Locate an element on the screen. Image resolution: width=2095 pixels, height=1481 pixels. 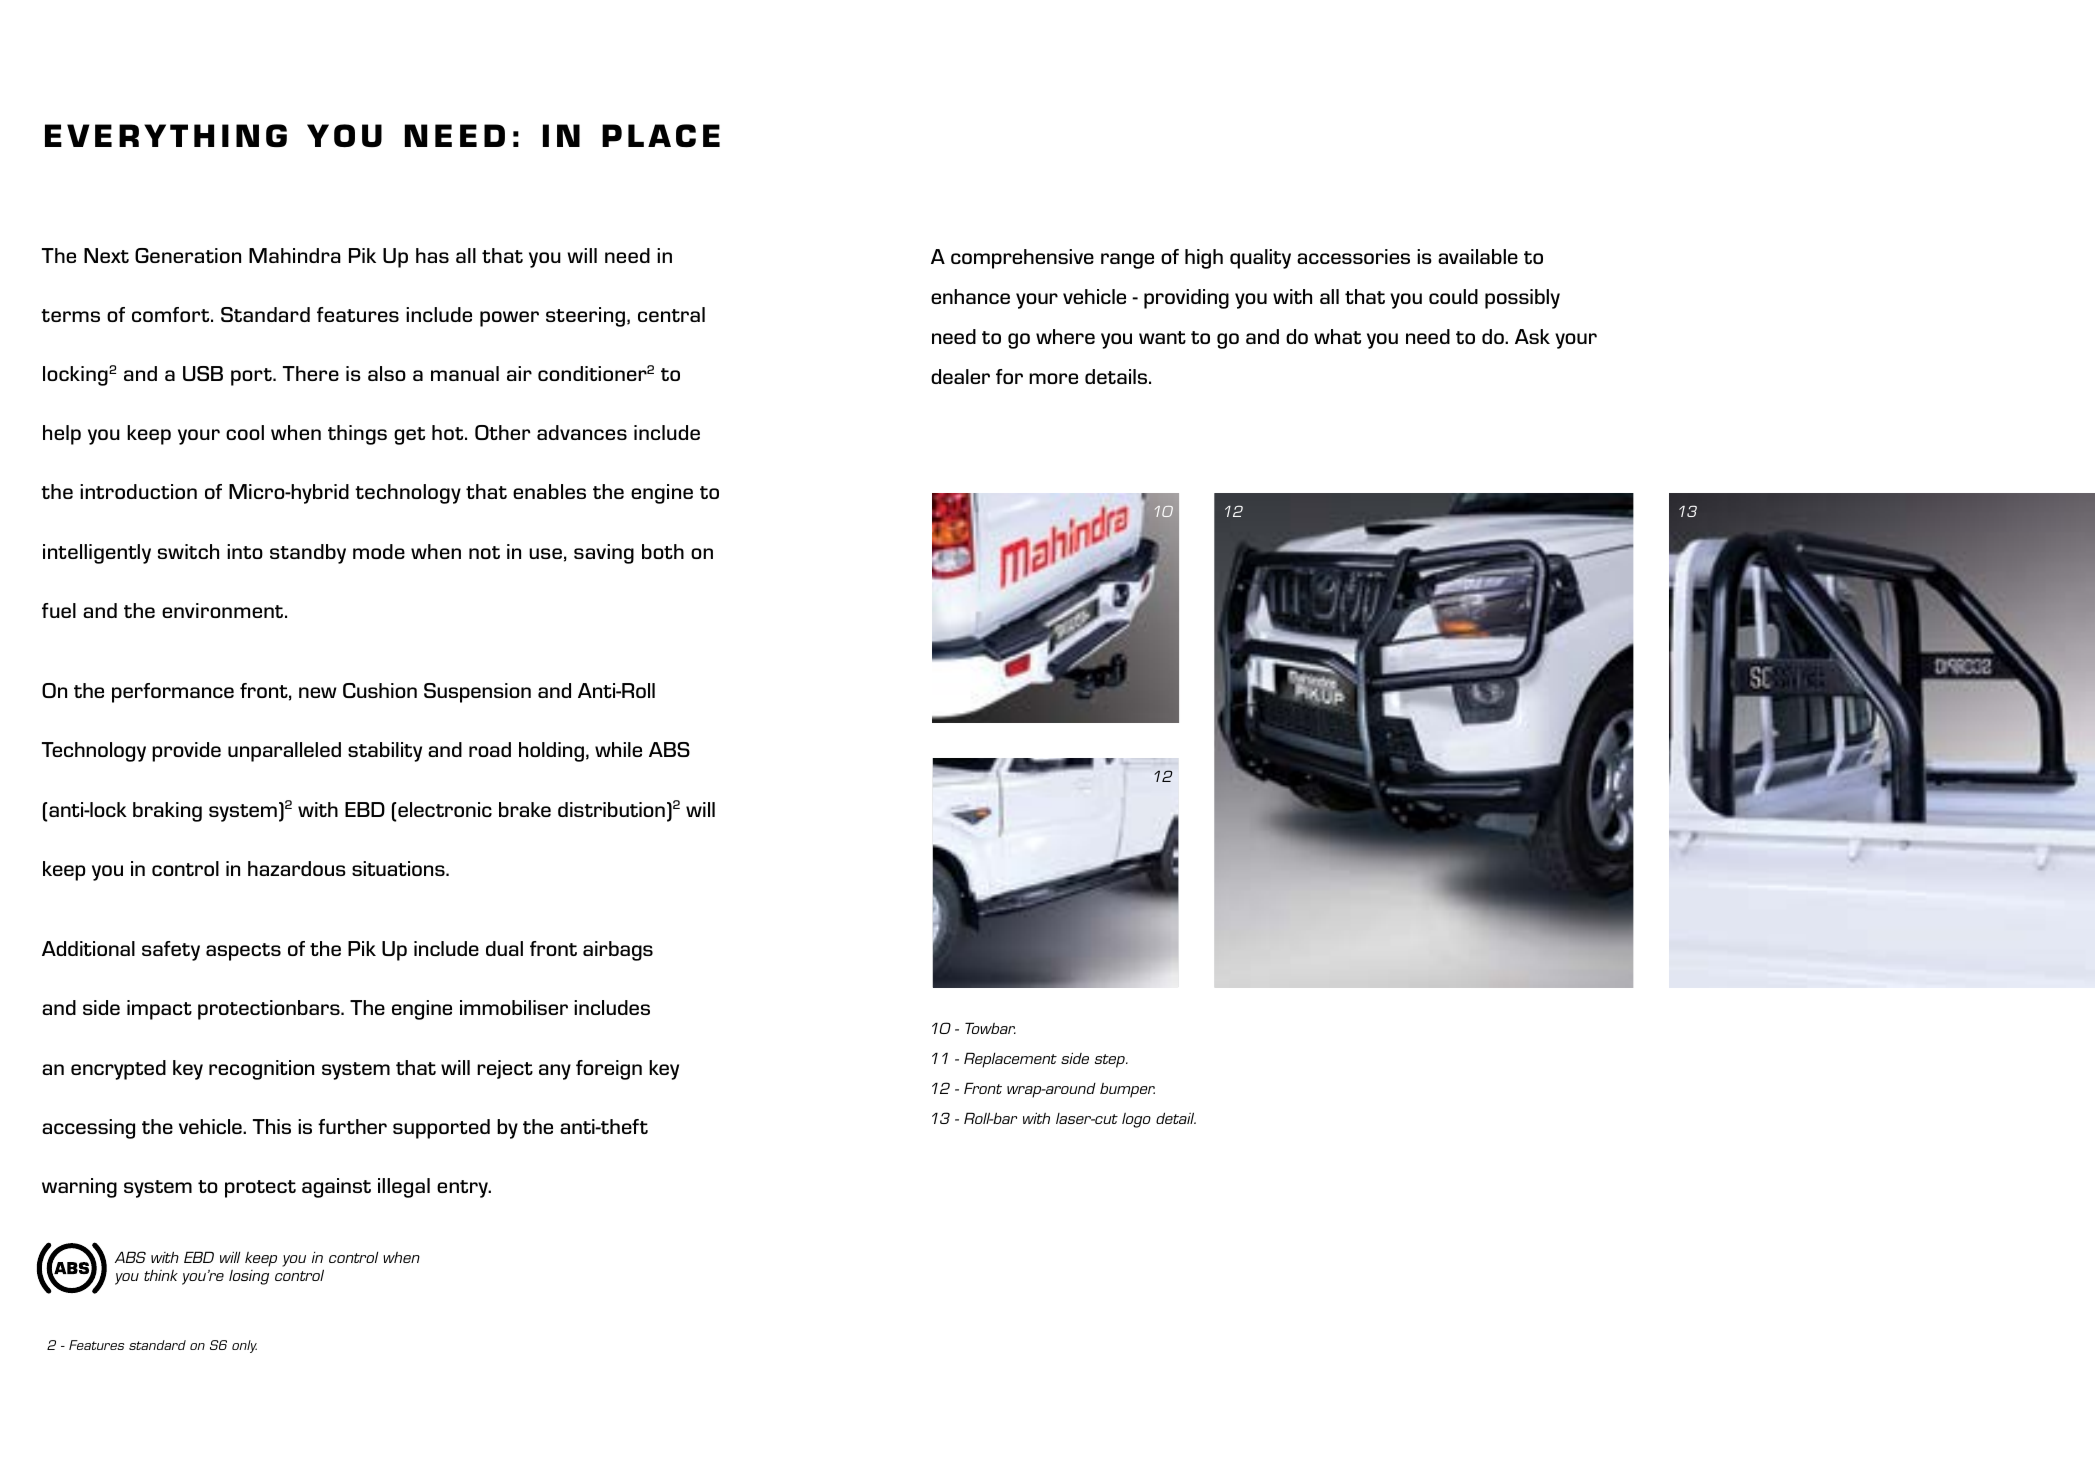
comprehensive is located at coordinates (1022, 259).
